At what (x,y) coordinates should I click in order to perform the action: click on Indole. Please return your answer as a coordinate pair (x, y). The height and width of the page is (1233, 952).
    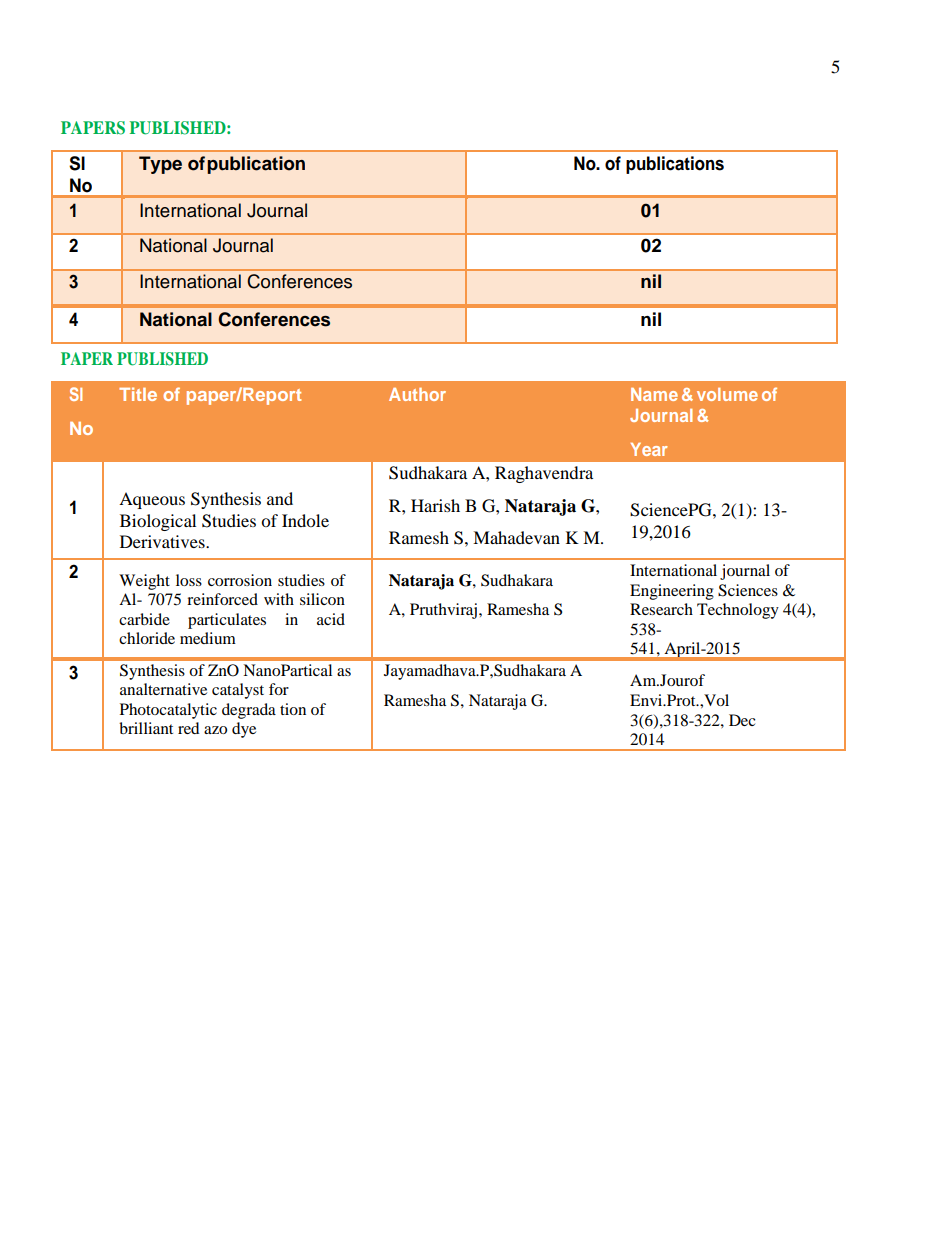
    Looking at the image, I should click on (305, 520).
